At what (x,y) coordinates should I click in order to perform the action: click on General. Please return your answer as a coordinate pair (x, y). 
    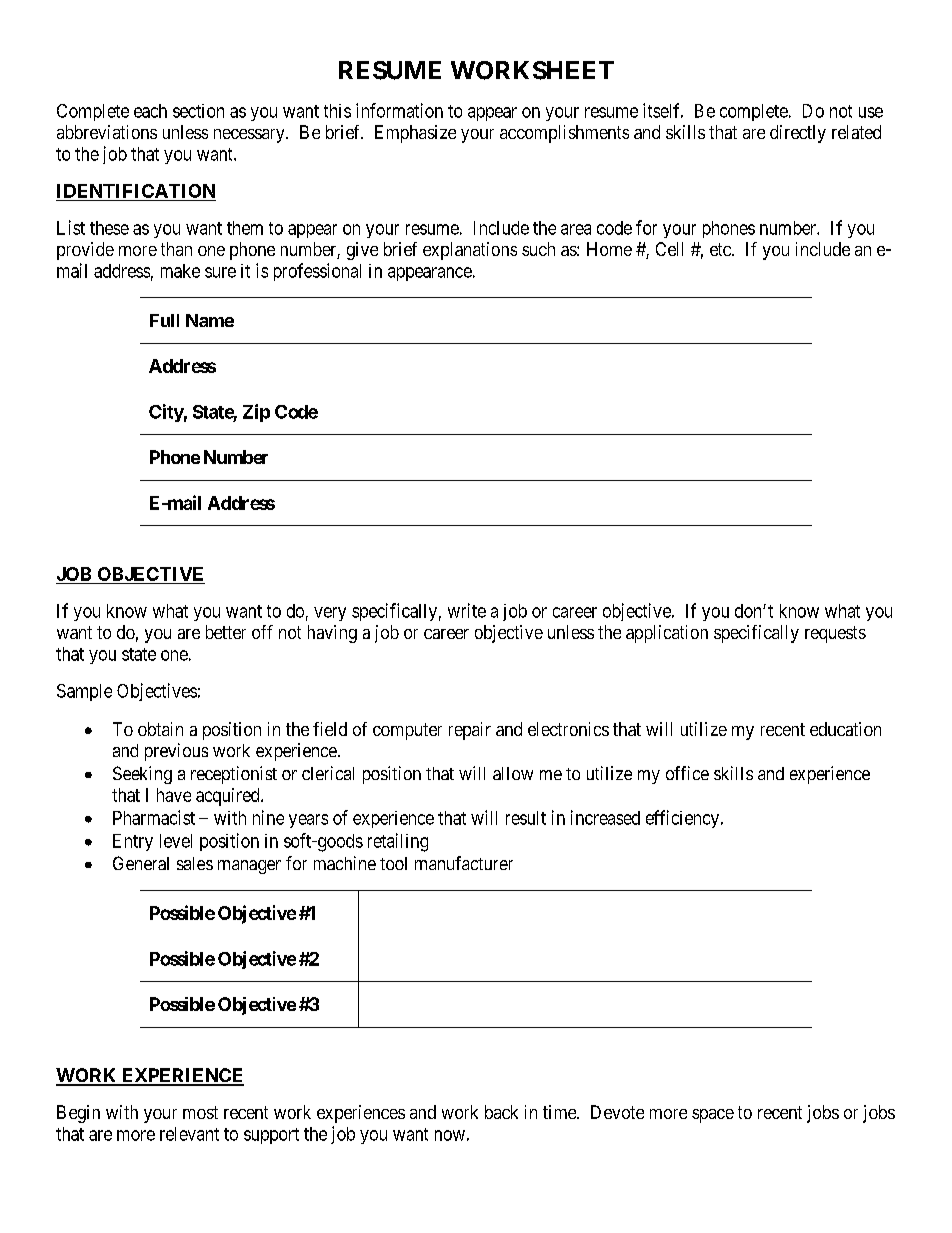
    Looking at the image, I should click on (141, 863).
